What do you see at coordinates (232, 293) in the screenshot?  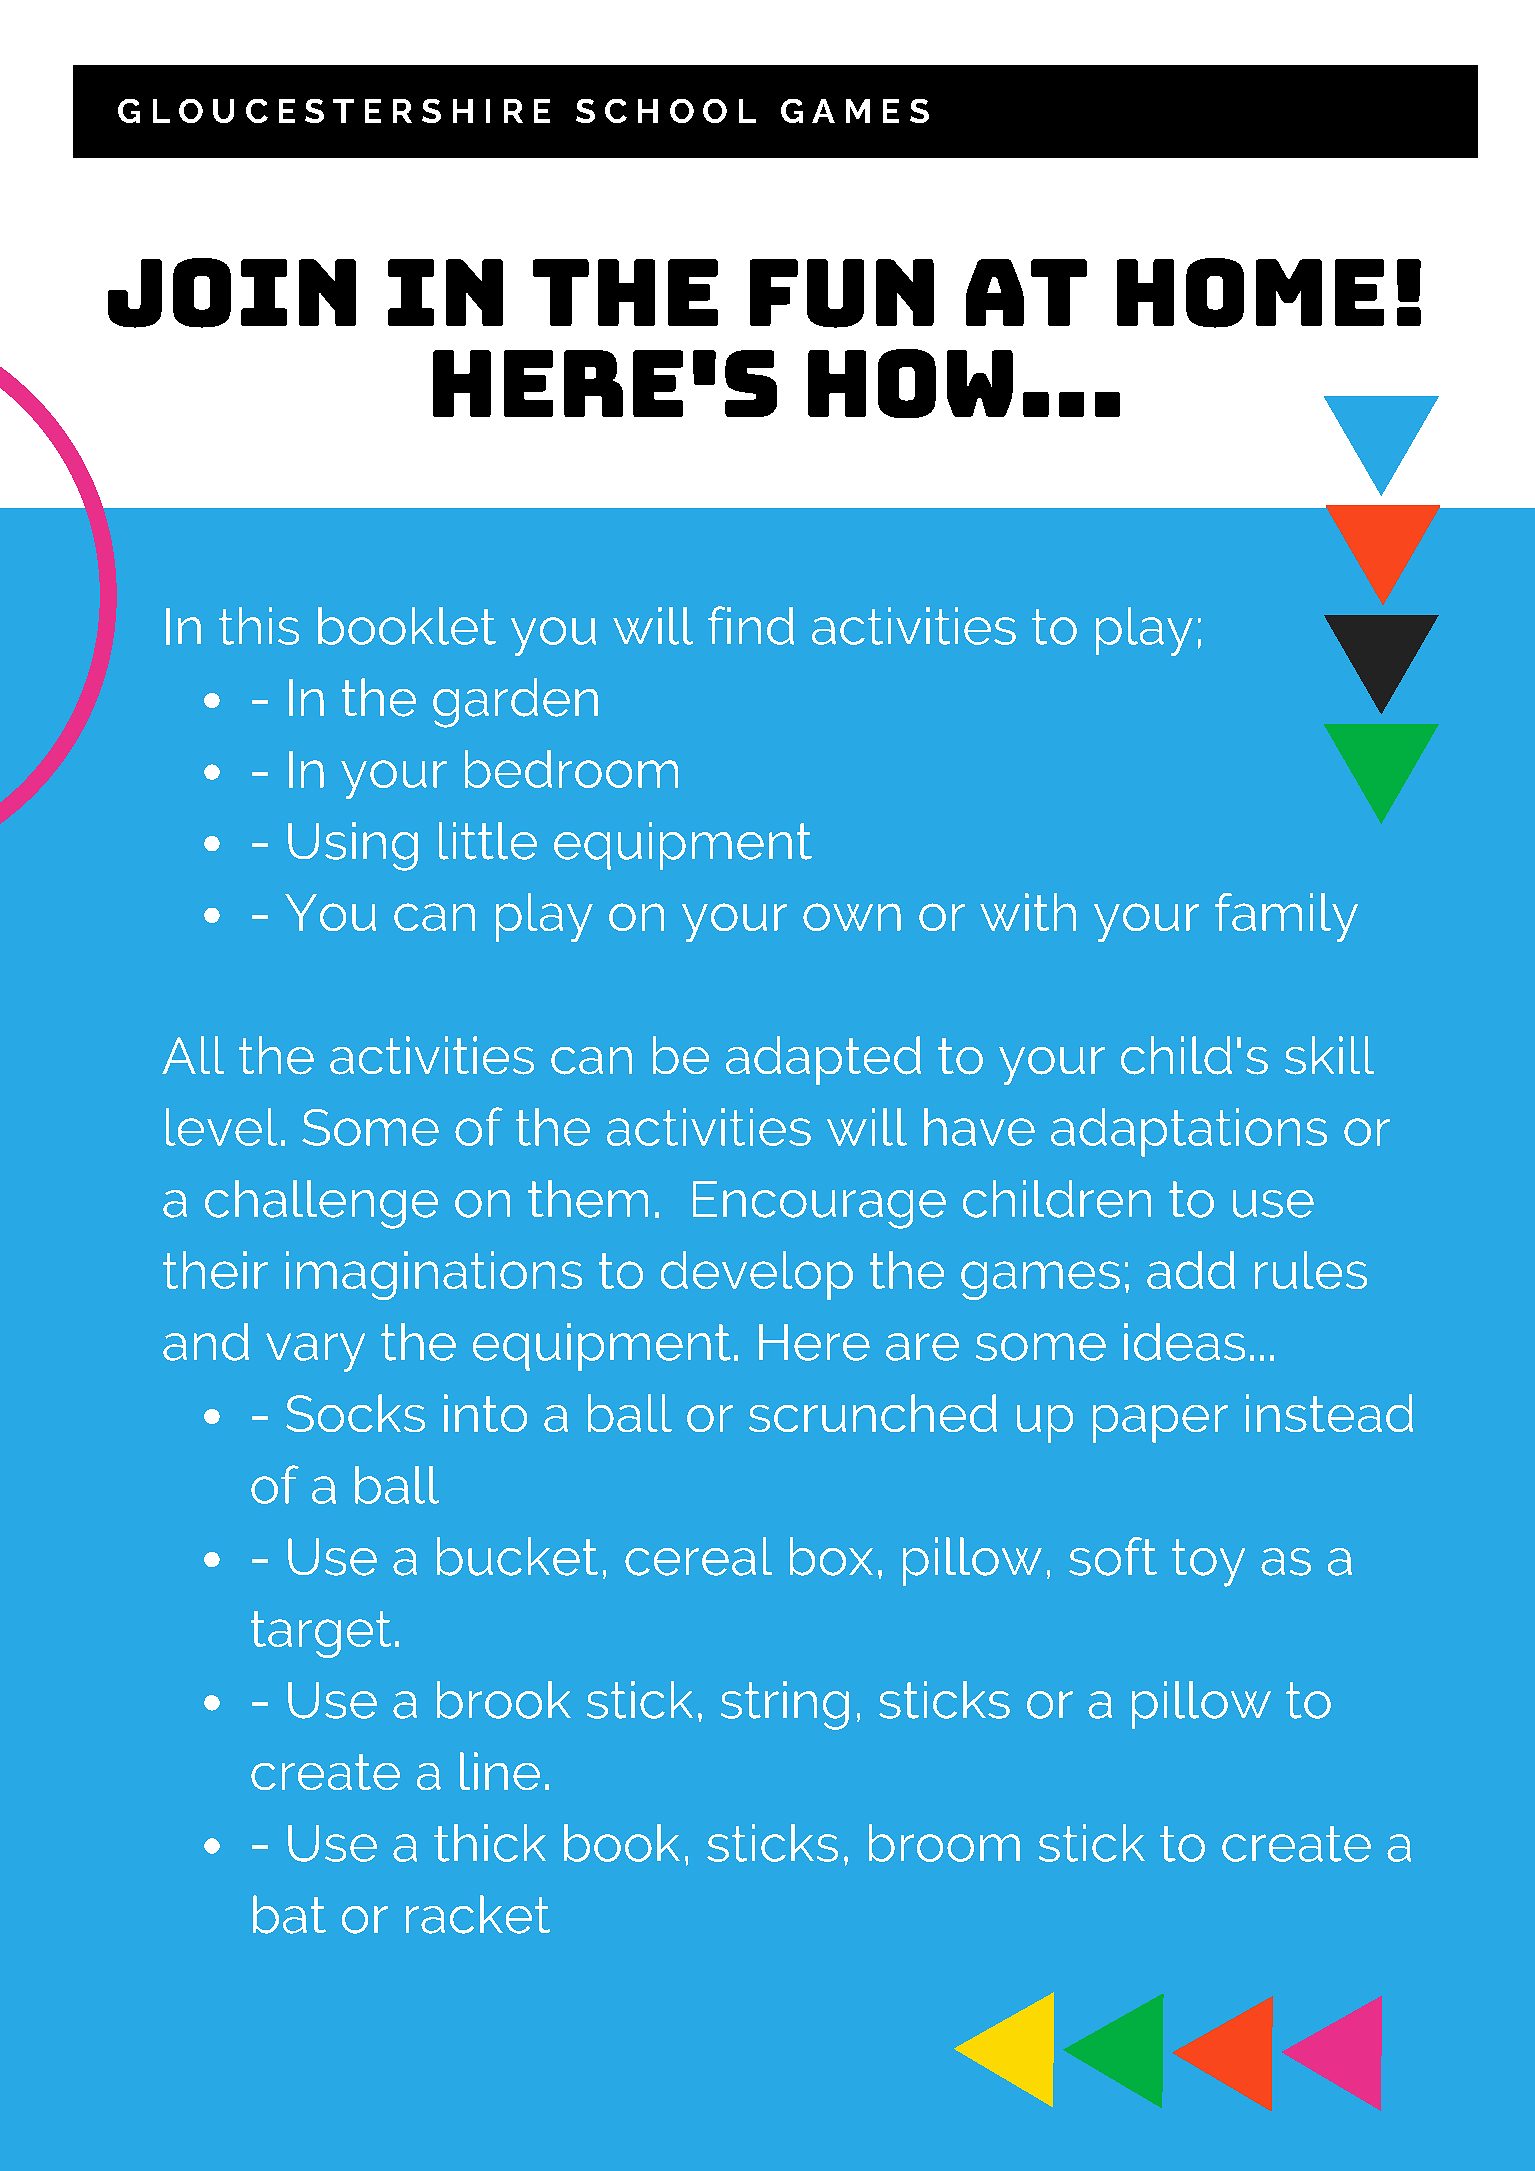 I see `join` at bounding box center [232, 293].
